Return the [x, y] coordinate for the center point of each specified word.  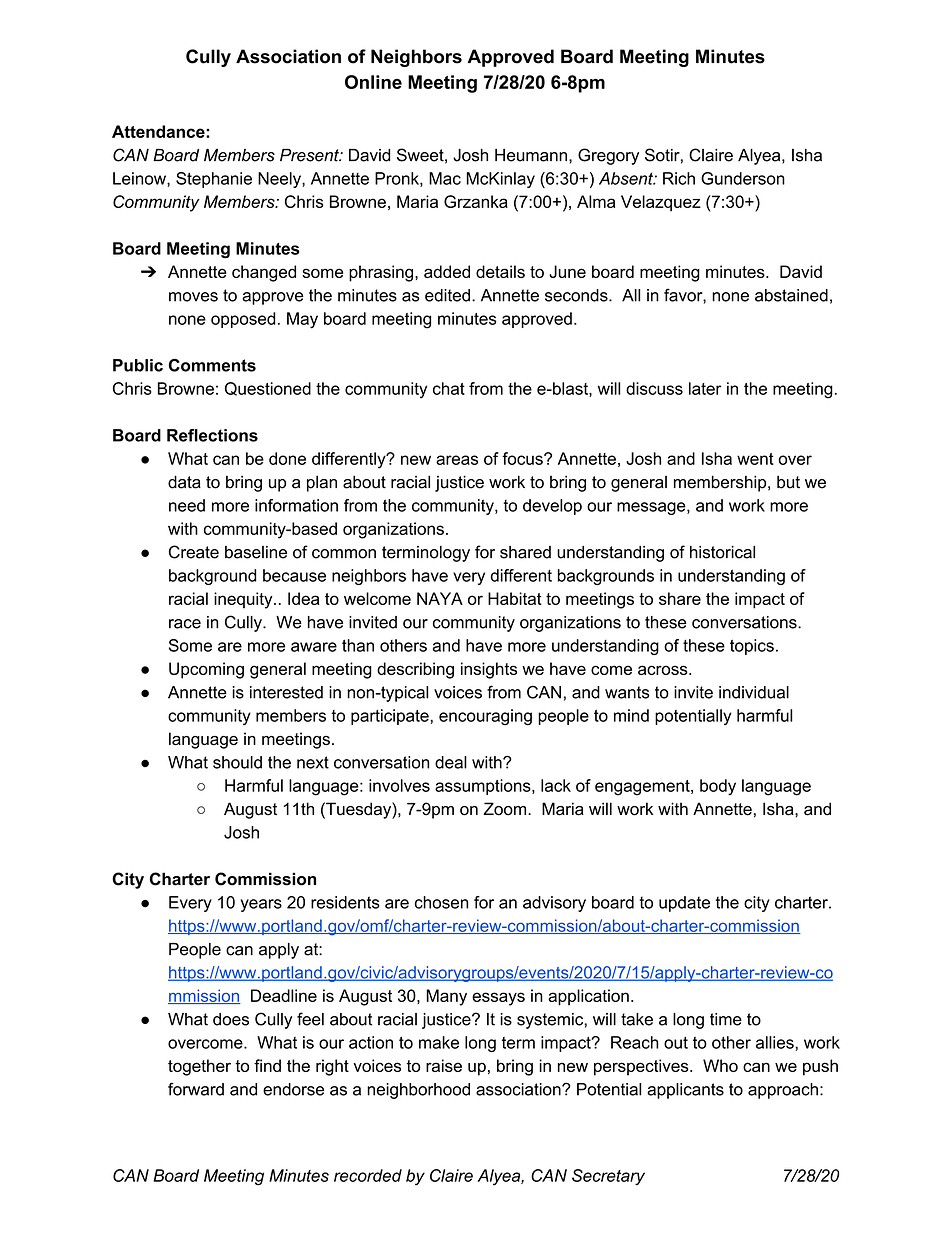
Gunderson [743, 178]
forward [196, 1089]
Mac [445, 178]
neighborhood [418, 1091]
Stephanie [214, 180]
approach [783, 1091]
